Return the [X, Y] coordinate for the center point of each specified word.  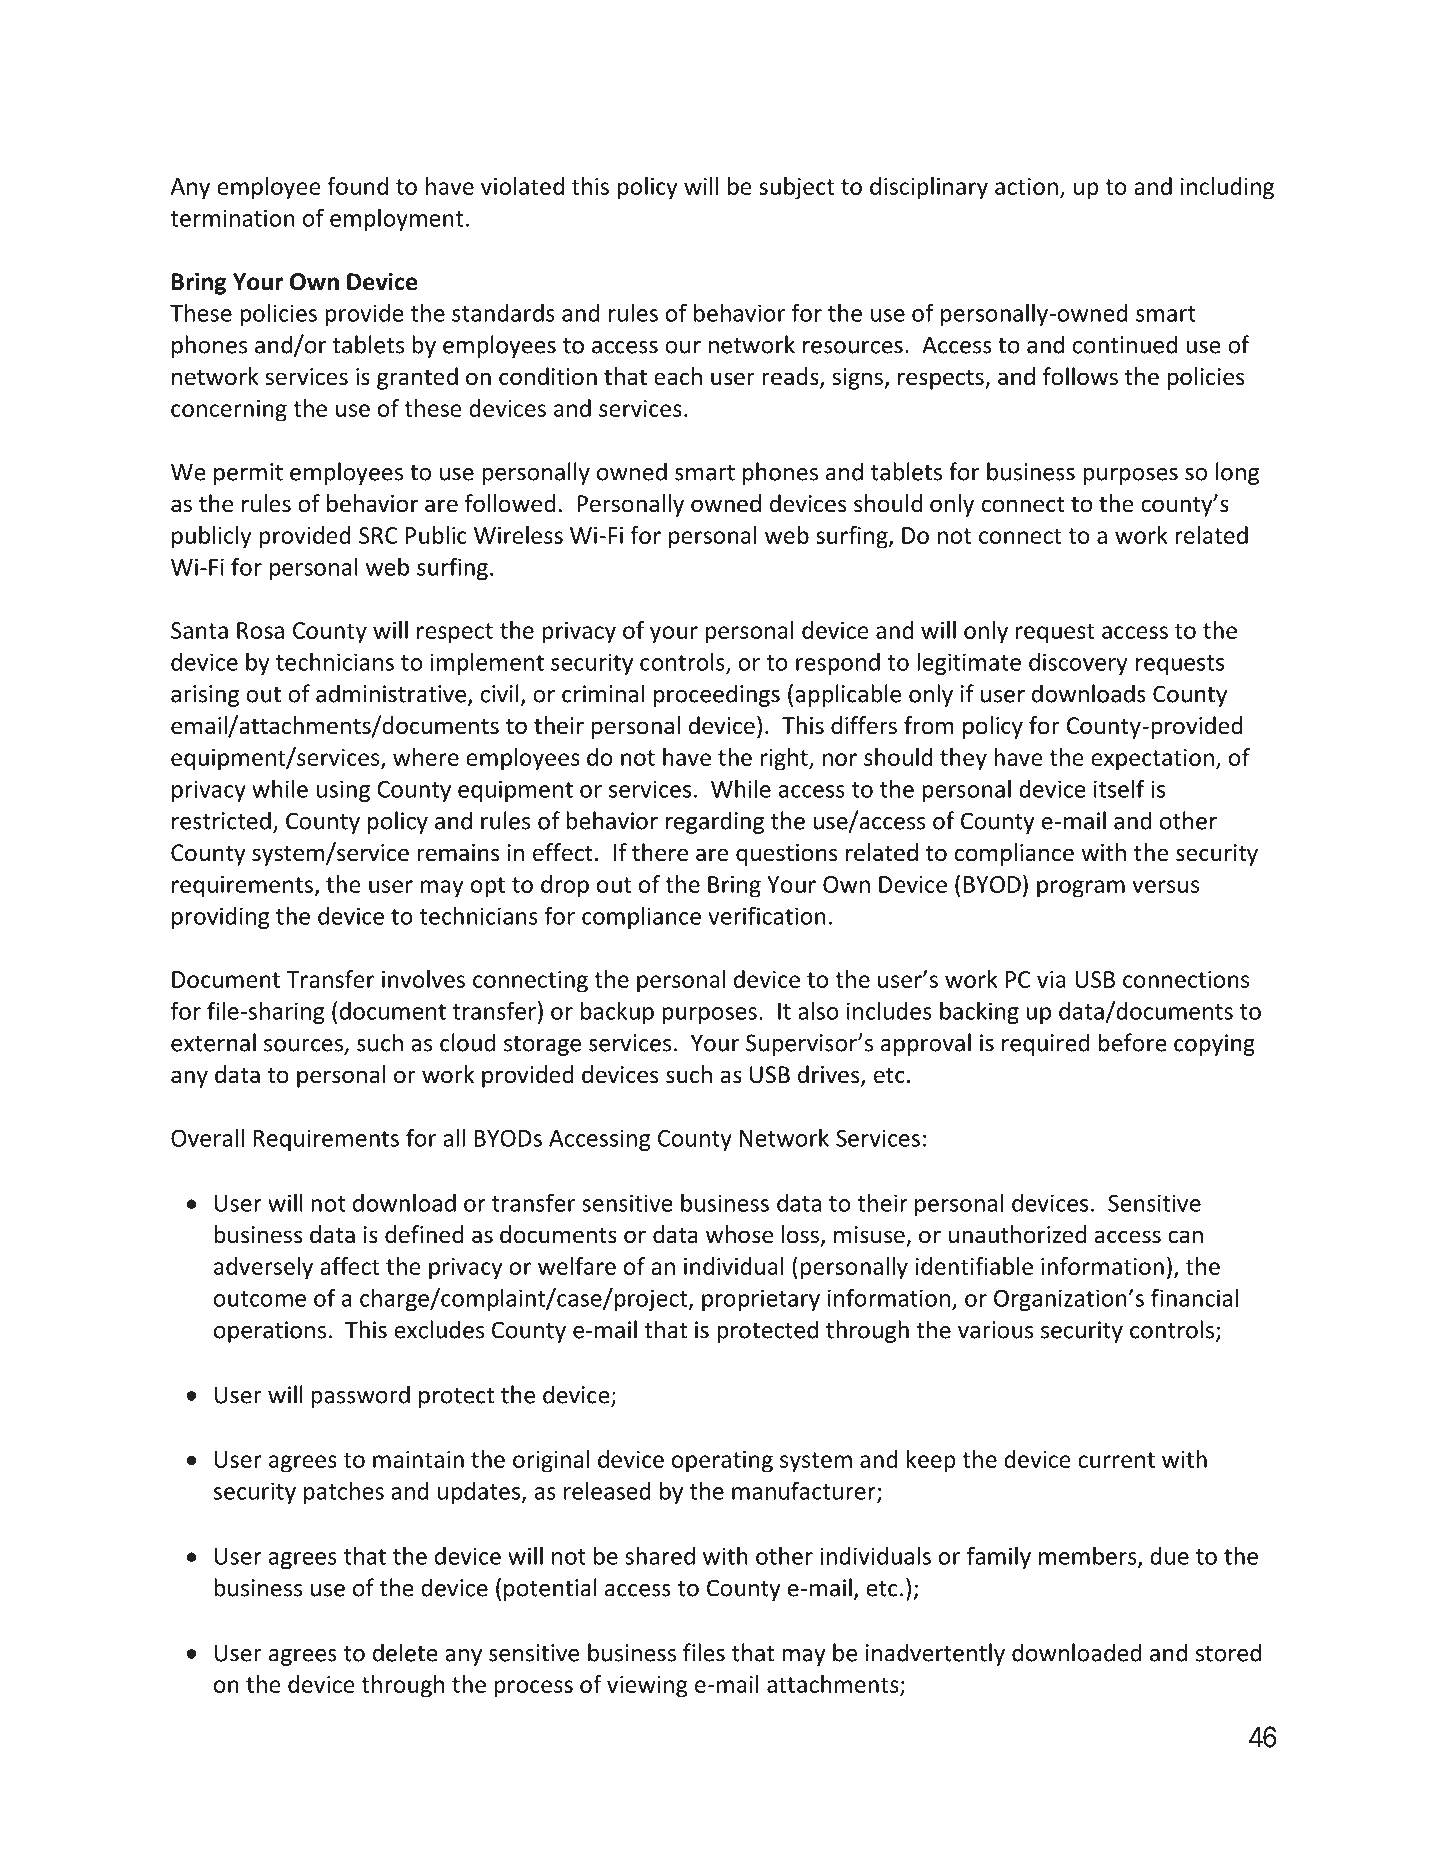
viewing [647, 1687]
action [1026, 186]
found [357, 186]
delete [405, 1652]
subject [796, 188]
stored [1228, 1652]
